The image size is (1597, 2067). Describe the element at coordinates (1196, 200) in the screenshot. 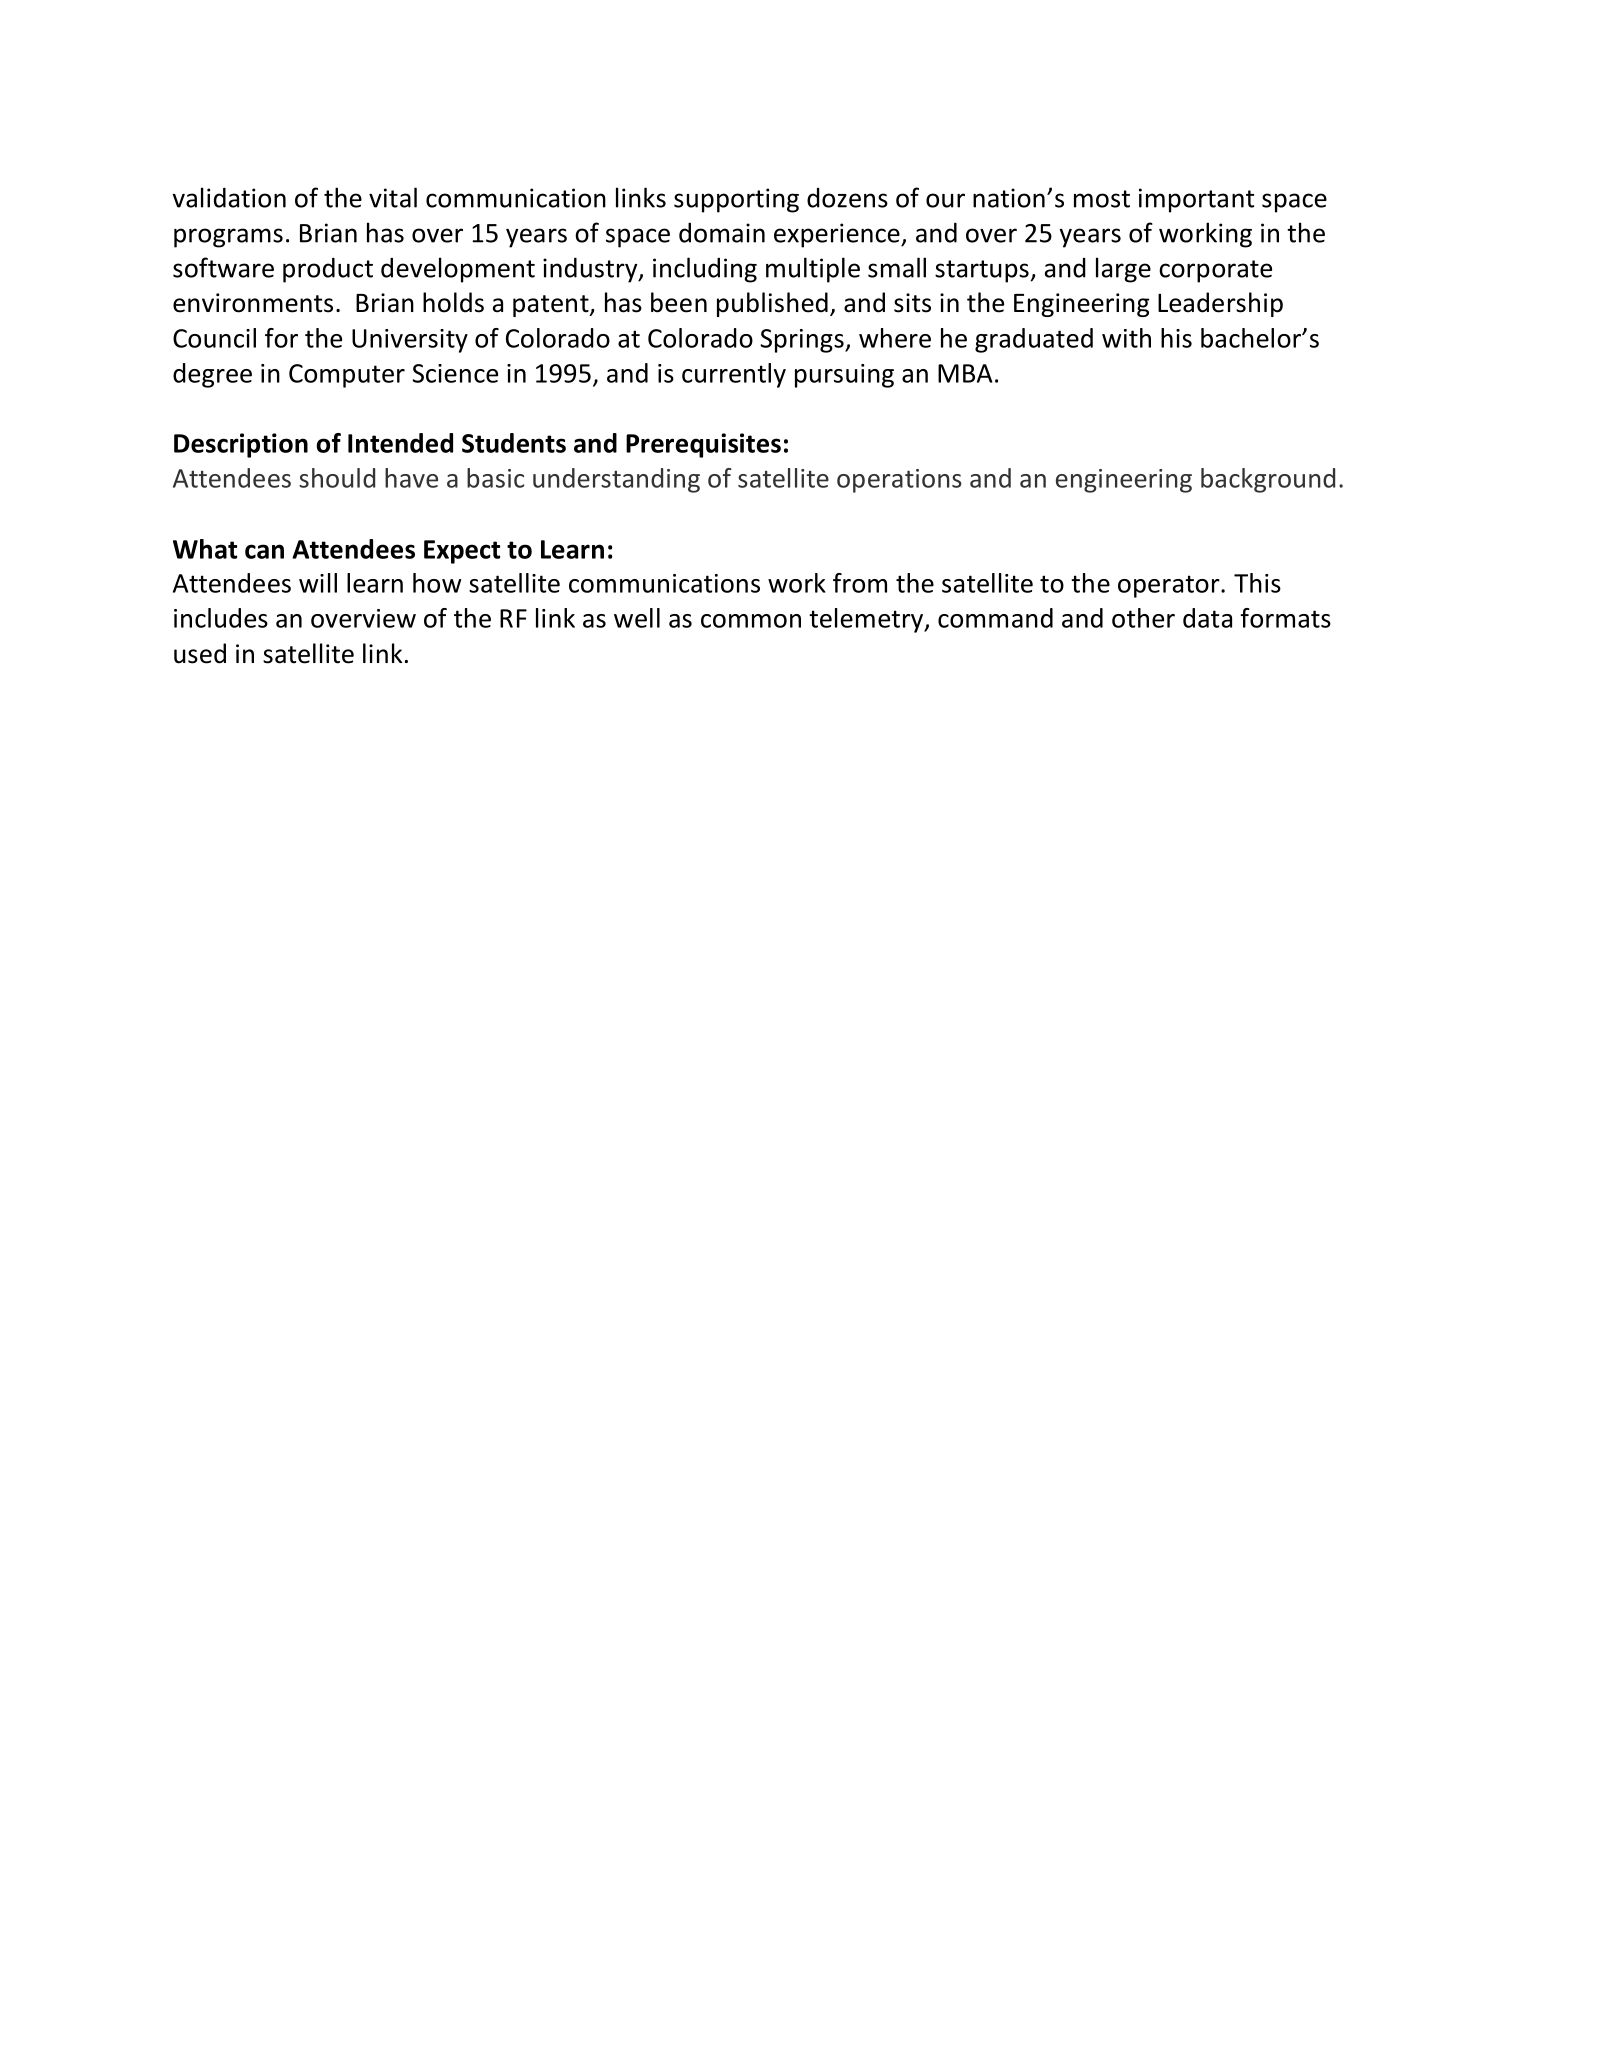

I see `important` at that location.
